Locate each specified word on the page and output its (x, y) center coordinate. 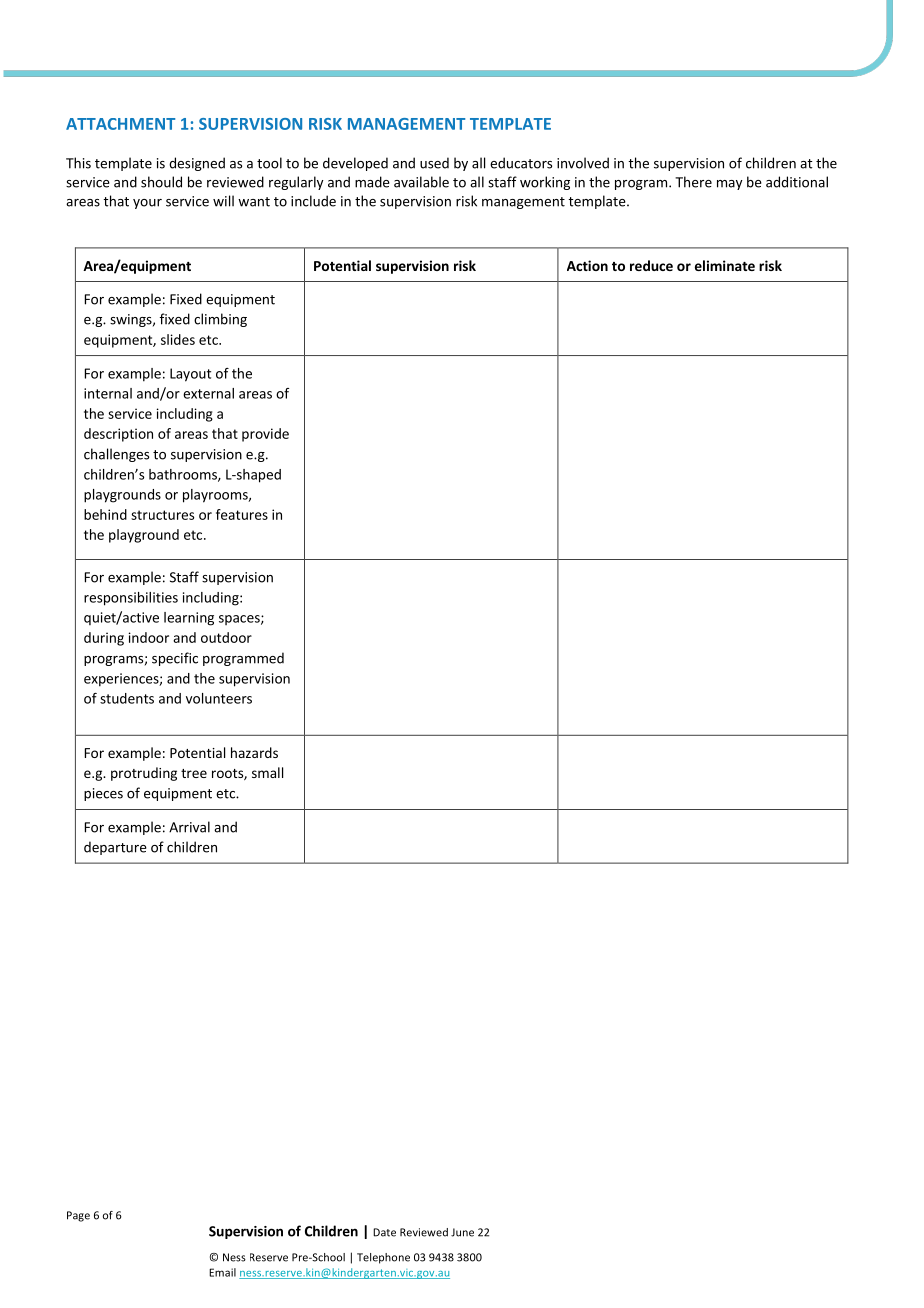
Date (384, 1232)
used (434, 163)
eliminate (725, 265)
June (462, 1232)
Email (222, 1272)
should (161, 182)
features (242, 514)
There (693, 182)
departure (115, 848)
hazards (254, 752)
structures (162, 515)
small (267, 772)
